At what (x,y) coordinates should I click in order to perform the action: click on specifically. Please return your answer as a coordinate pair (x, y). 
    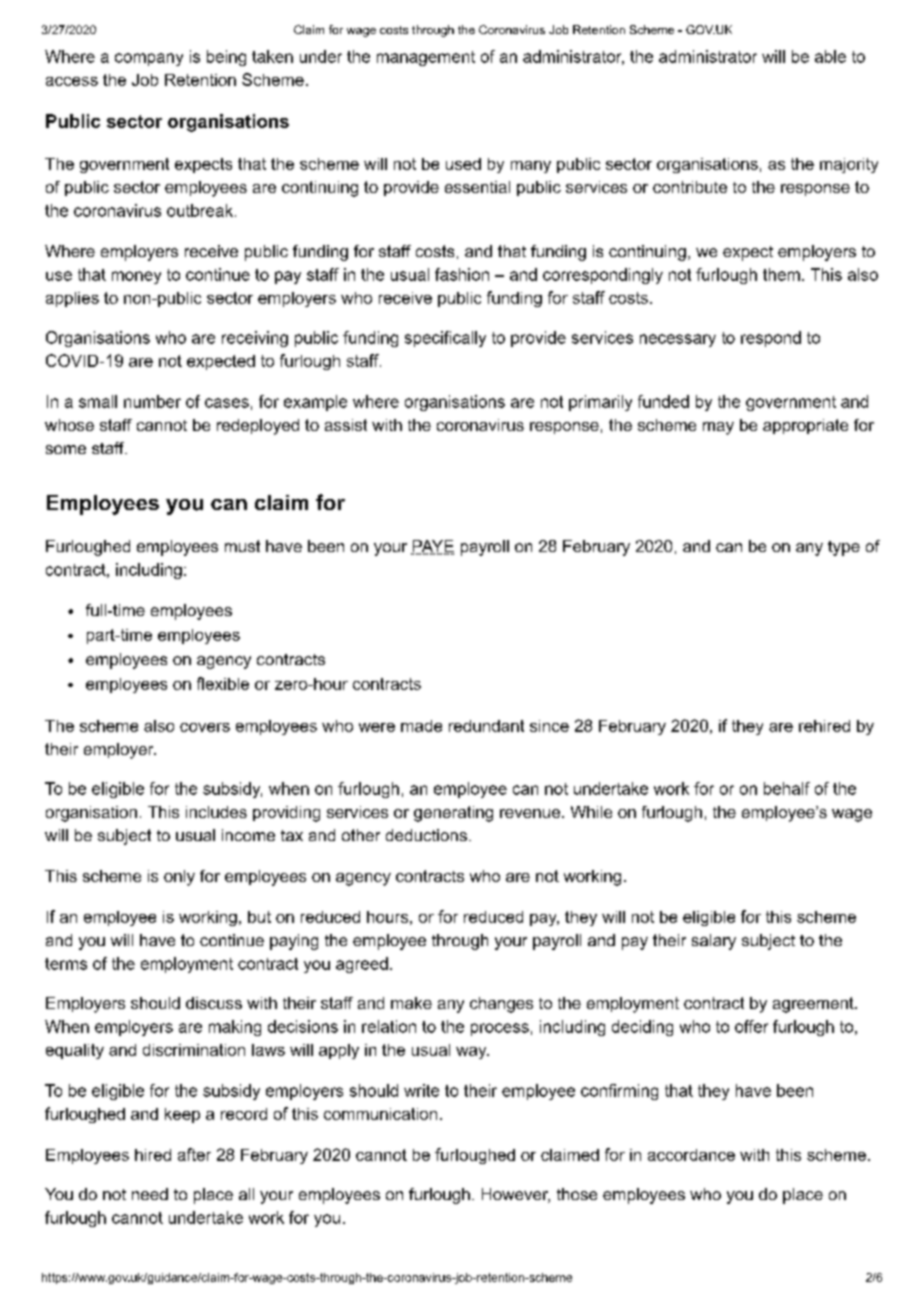
    Looking at the image, I should click on (445, 339).
